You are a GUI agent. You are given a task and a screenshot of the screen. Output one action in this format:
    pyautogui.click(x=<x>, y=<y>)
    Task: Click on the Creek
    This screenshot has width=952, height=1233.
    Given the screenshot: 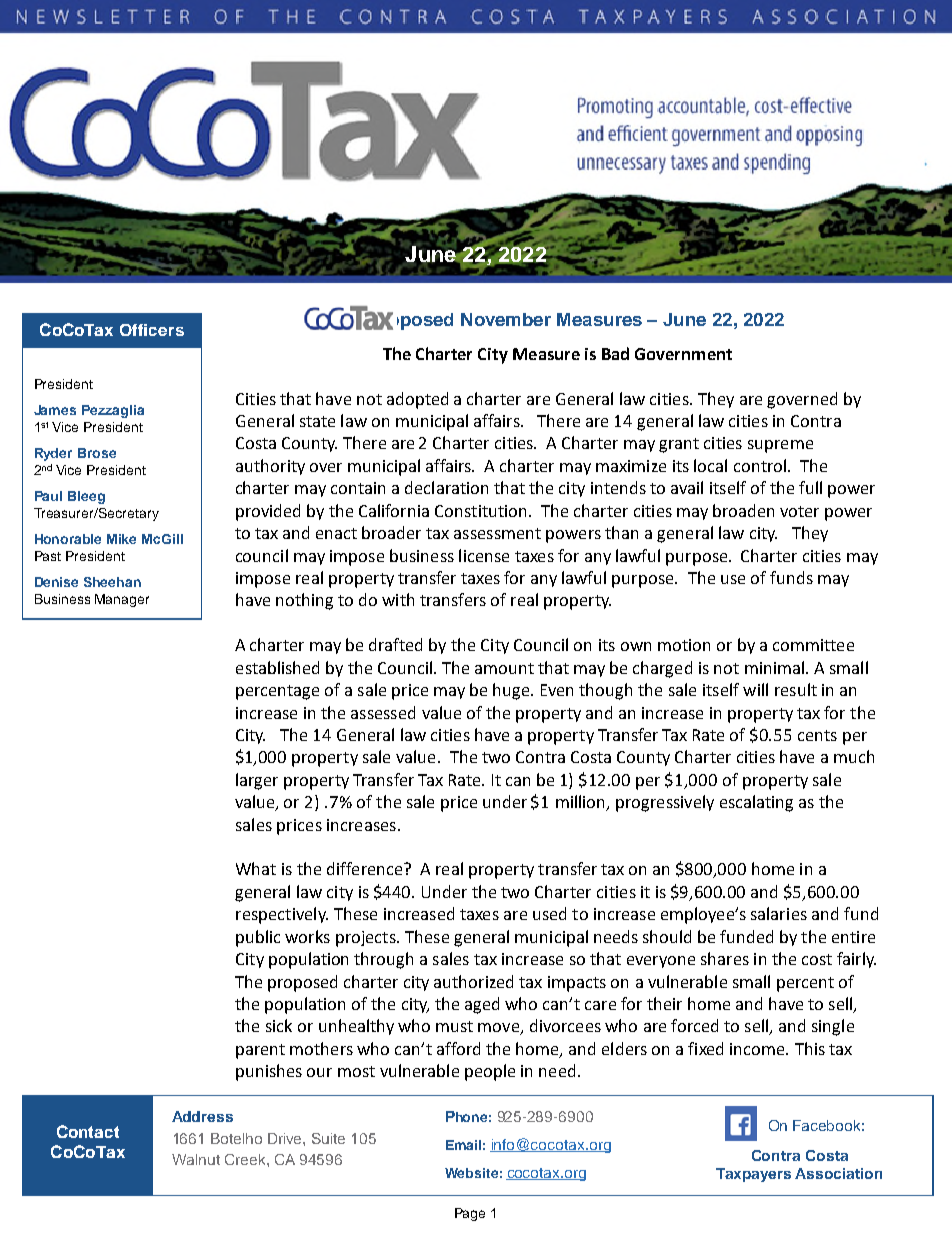 What is the action you would take?
    pyautogui.click(x=246, y=1159)
